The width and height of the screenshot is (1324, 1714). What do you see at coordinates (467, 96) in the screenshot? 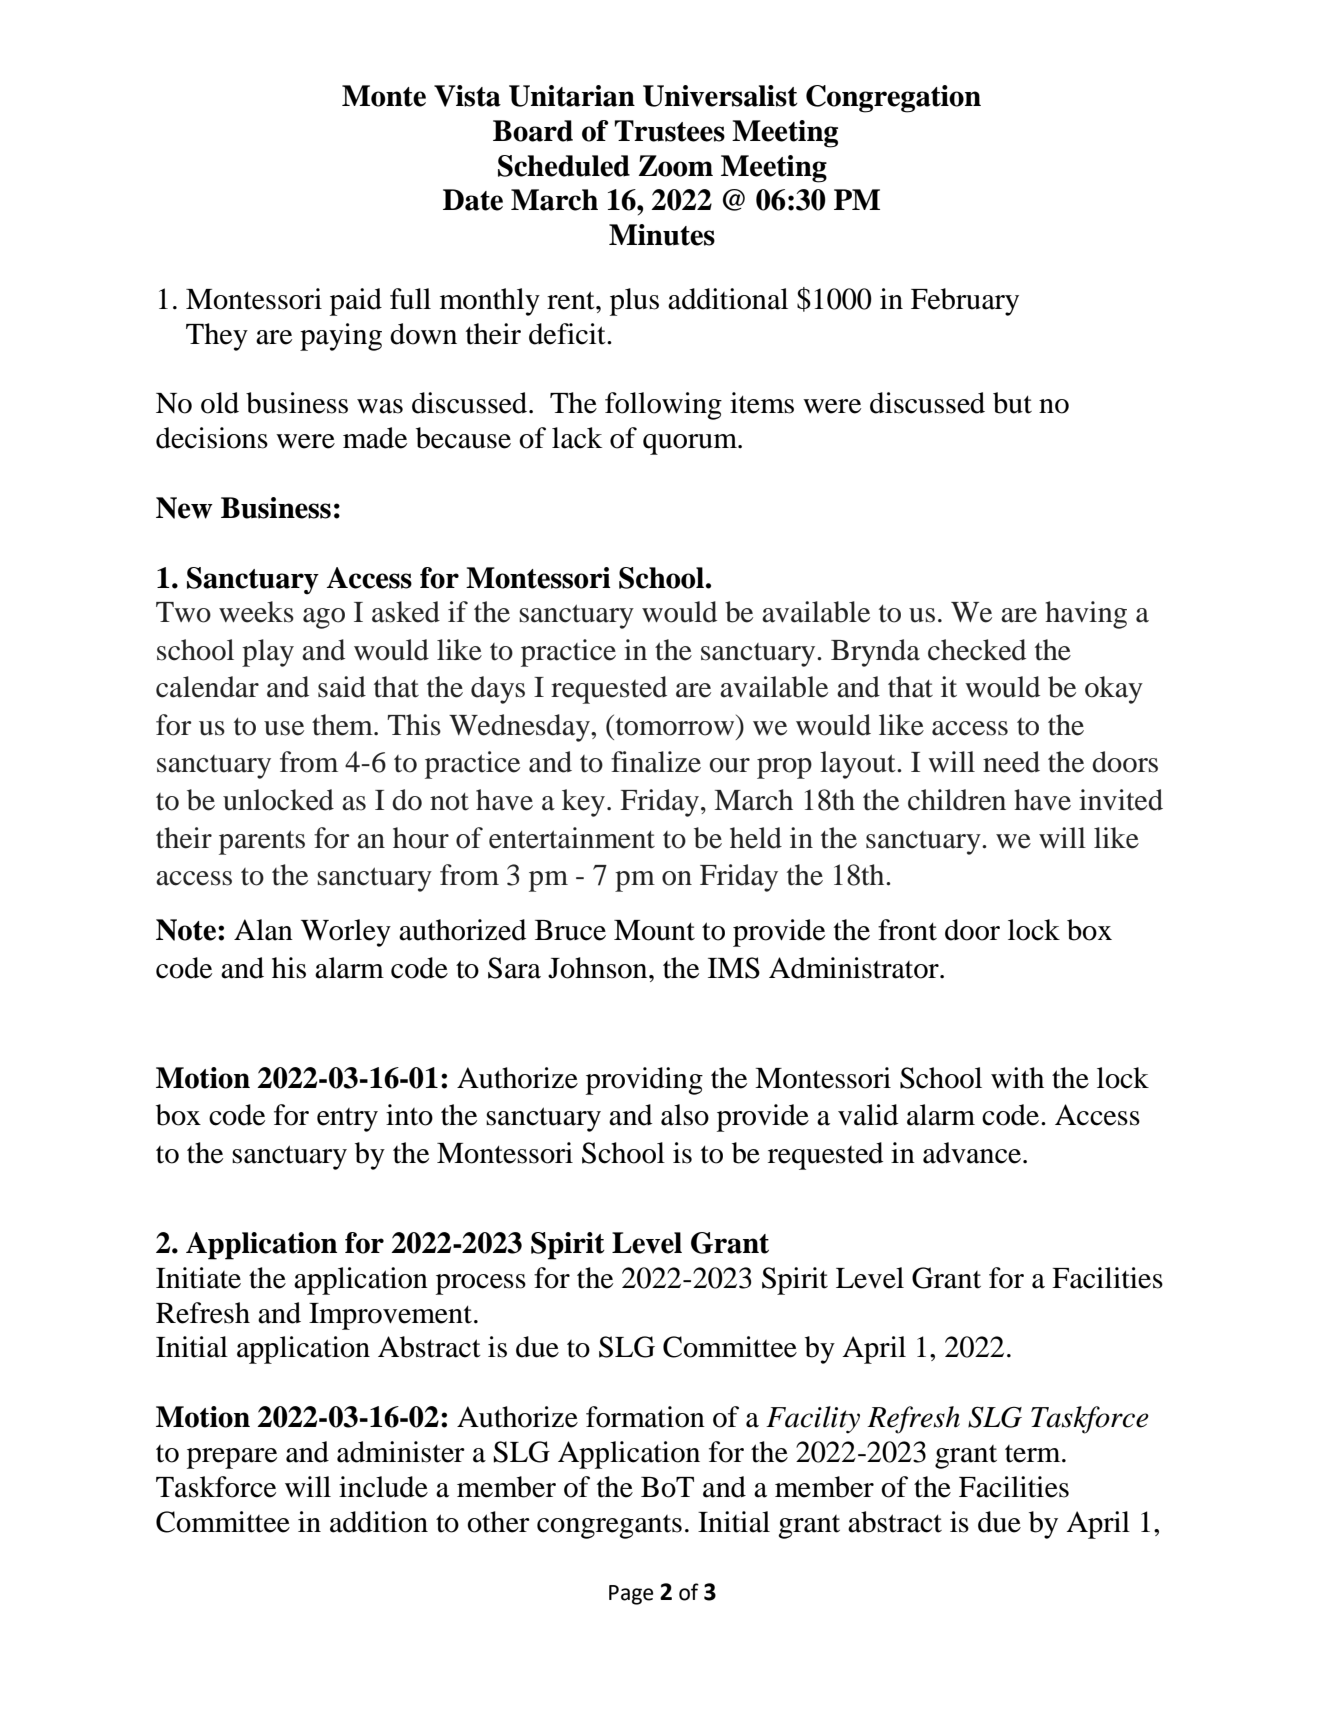
I see `Vista` at bounding box center [467, 96].
